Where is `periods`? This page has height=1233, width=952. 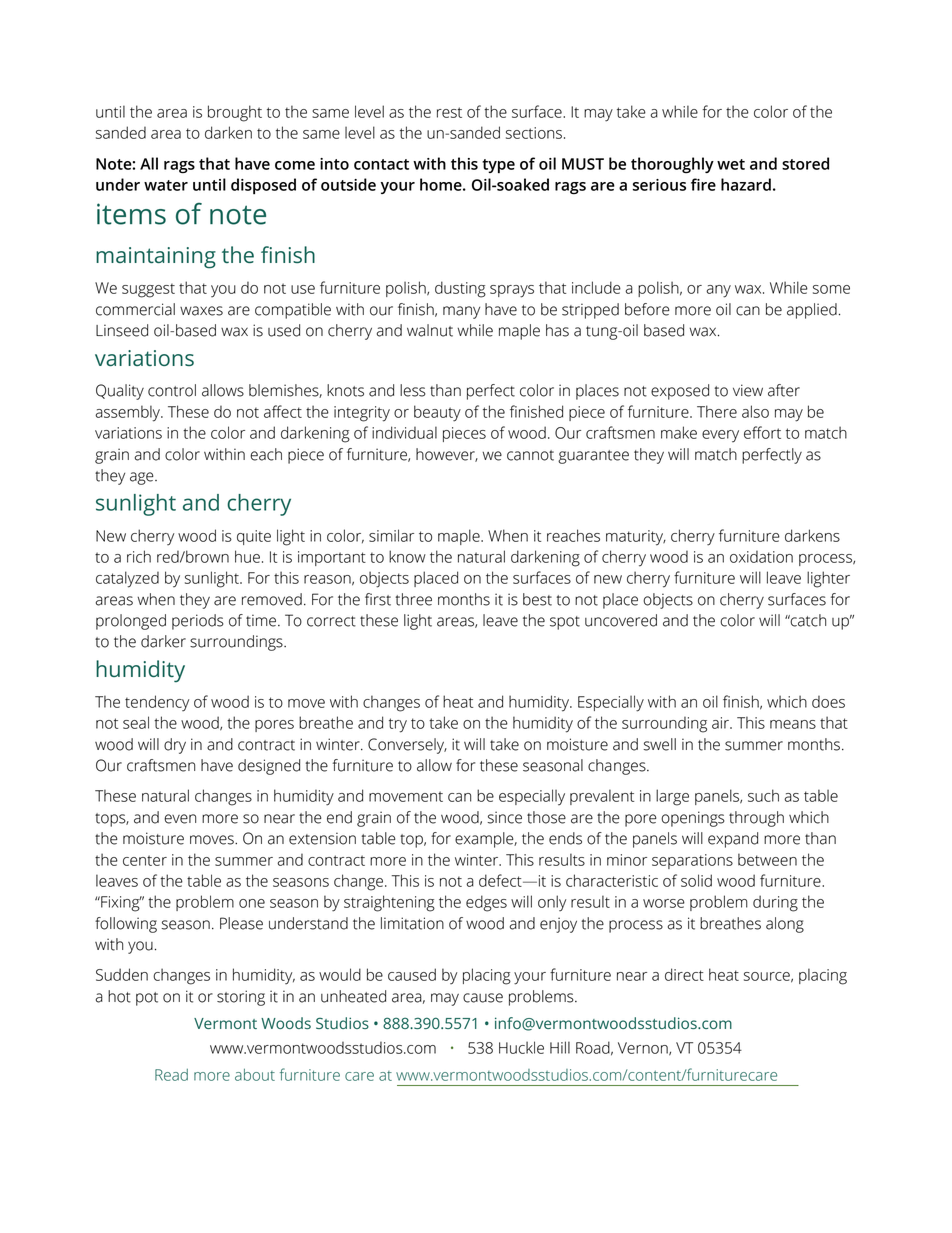 periods is located at coordinates (198, 622).
